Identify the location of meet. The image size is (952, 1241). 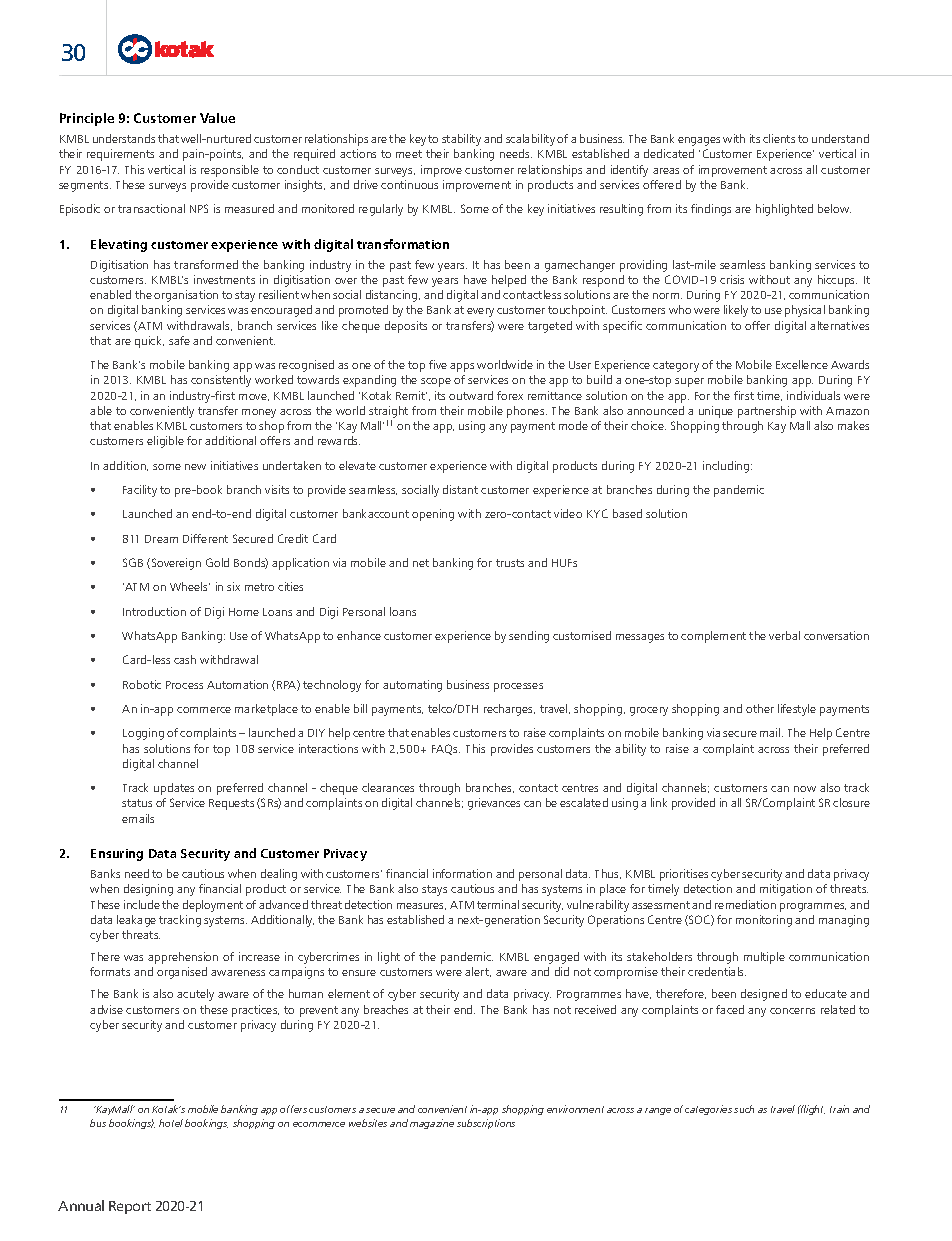
(409, 154).
